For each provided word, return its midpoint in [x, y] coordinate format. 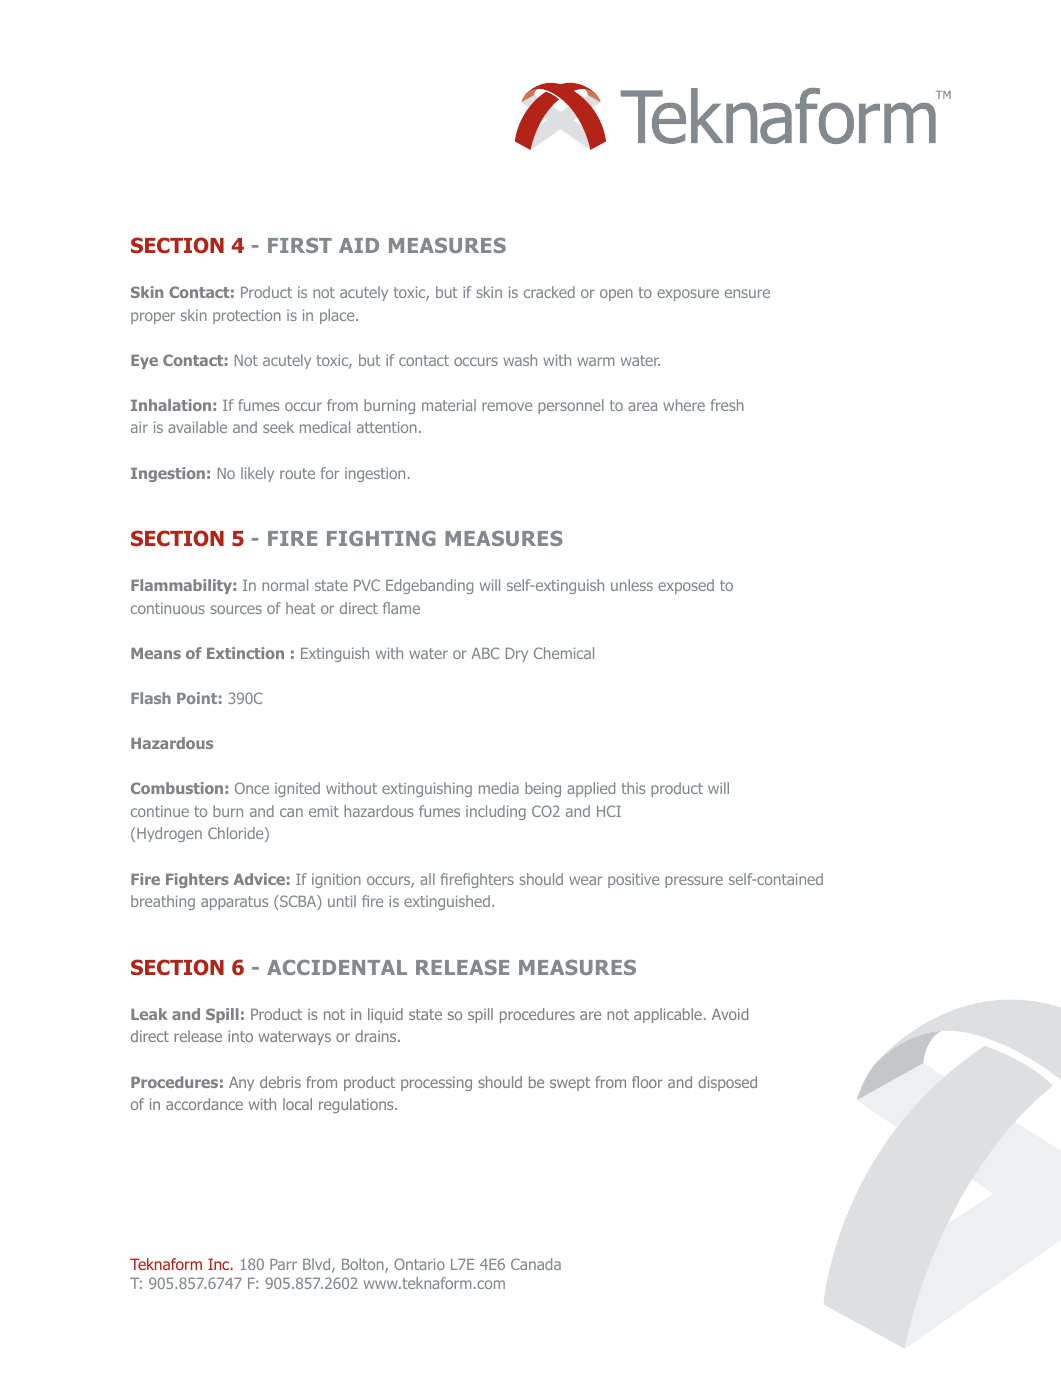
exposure [688, 295]
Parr [283, 1264]
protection [247, 316]
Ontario [419, 1264]
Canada [536, 1264]
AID [359, 245]
